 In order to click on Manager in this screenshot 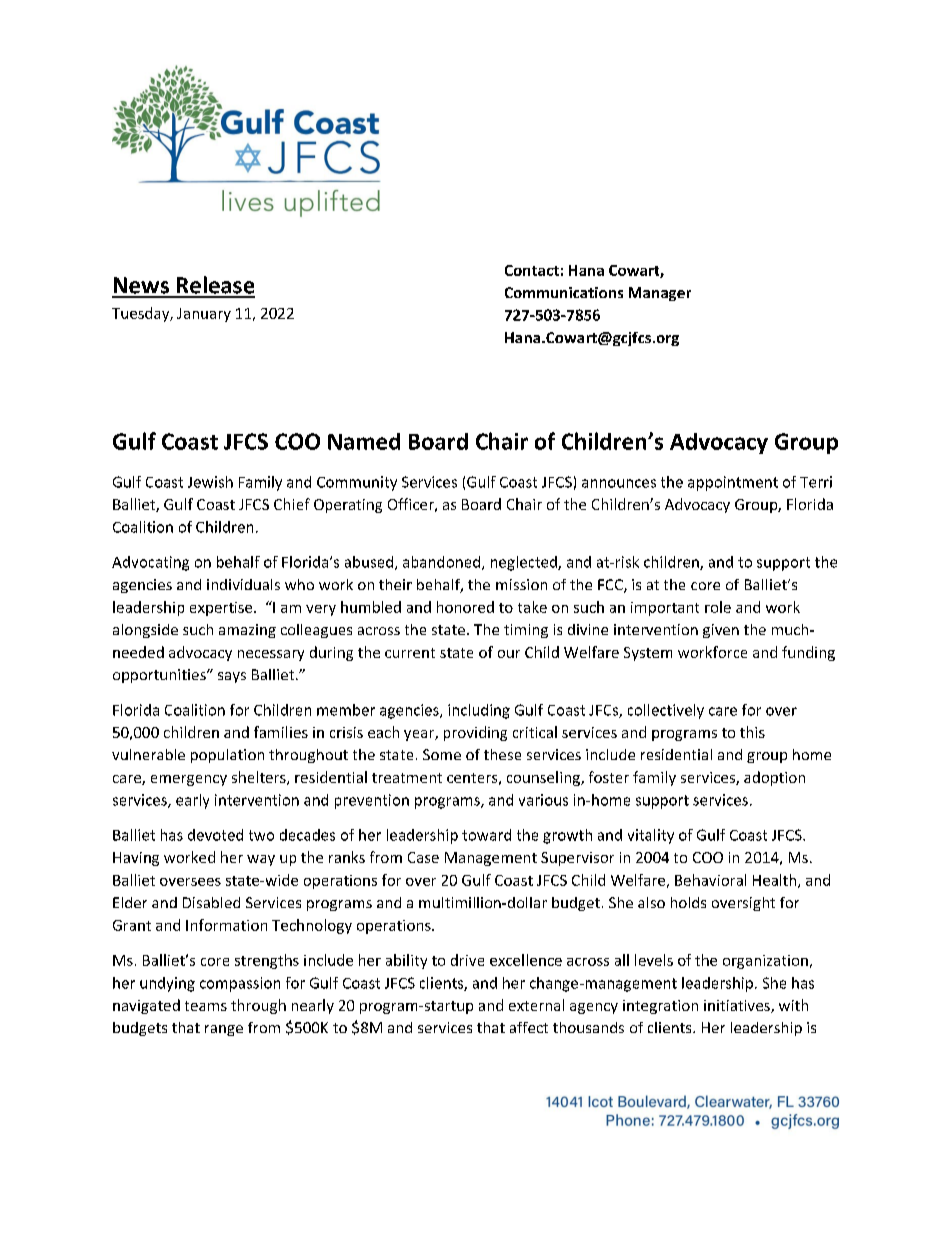, I will do `click(660, 294)`.
